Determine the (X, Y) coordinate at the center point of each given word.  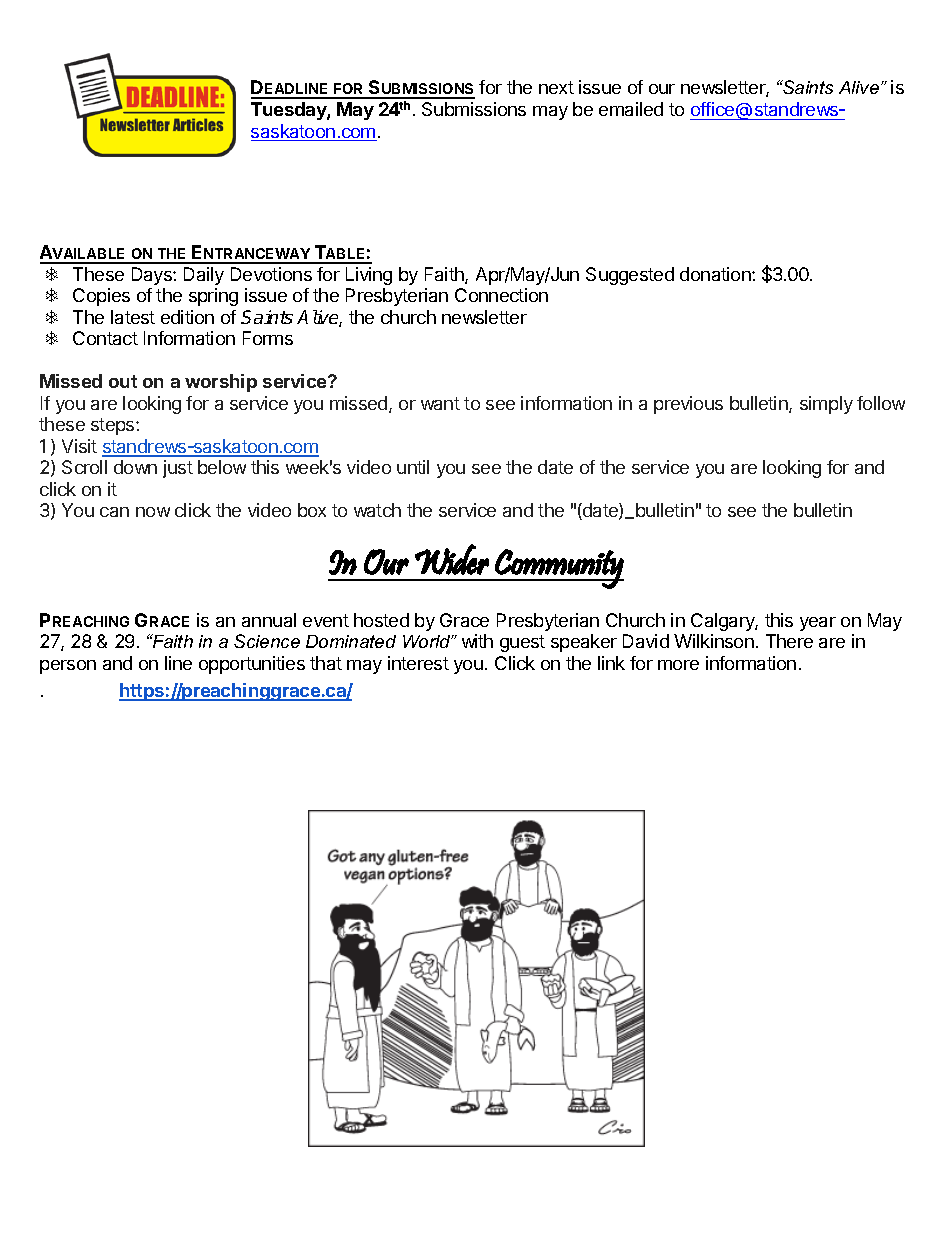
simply (826, 405)
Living (369, 276)
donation (716, 274)
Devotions (271, 274)
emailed (631, 109)
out (123, 381)
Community (558, 569)
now (153, 512)
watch (377, 510)
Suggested (630, 276)
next (556, 87)
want (440, 403)
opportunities (252, 665)
